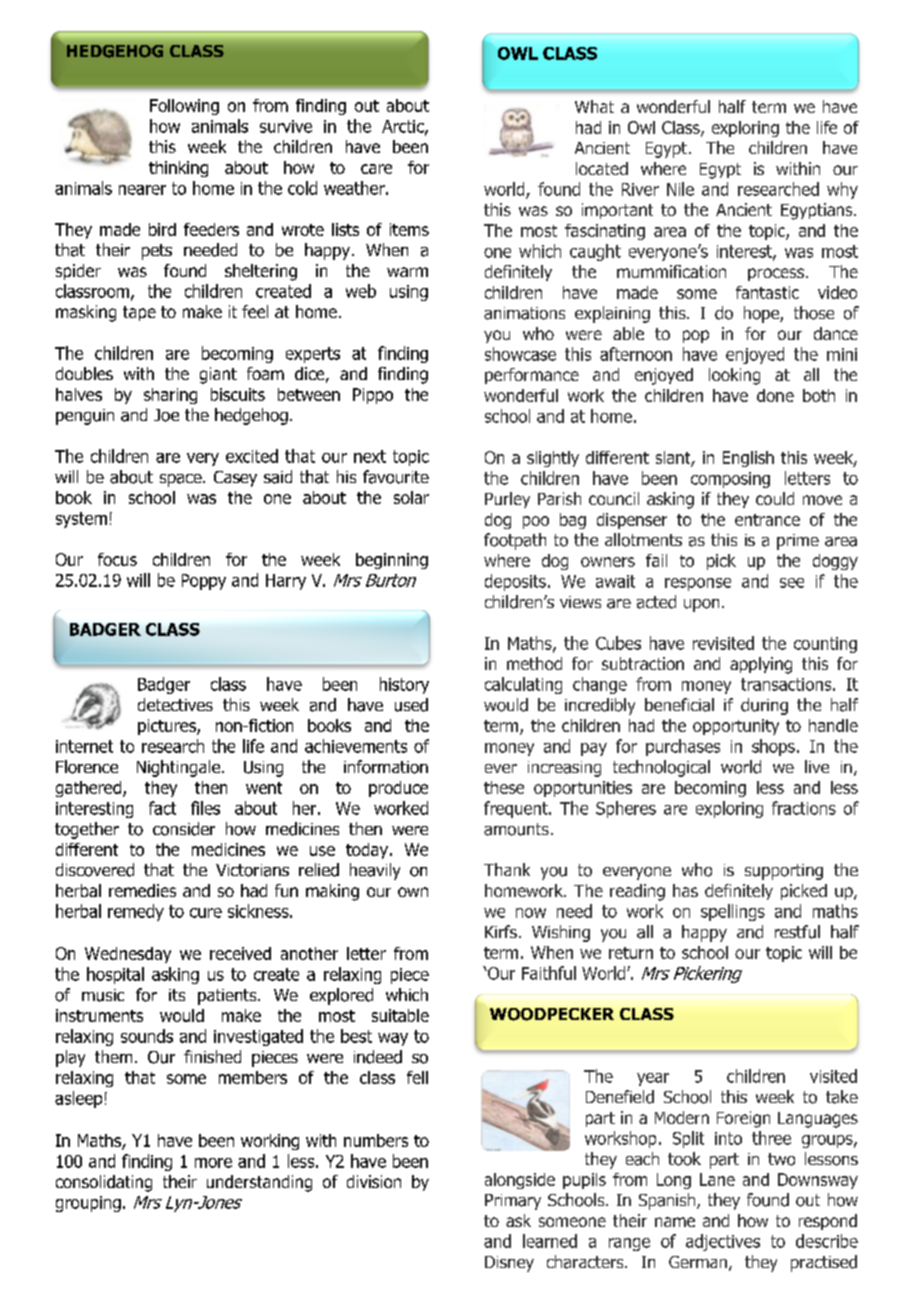 The width and height of the image is (924, 1308). I want to click on Thank, so click(507, 869).
